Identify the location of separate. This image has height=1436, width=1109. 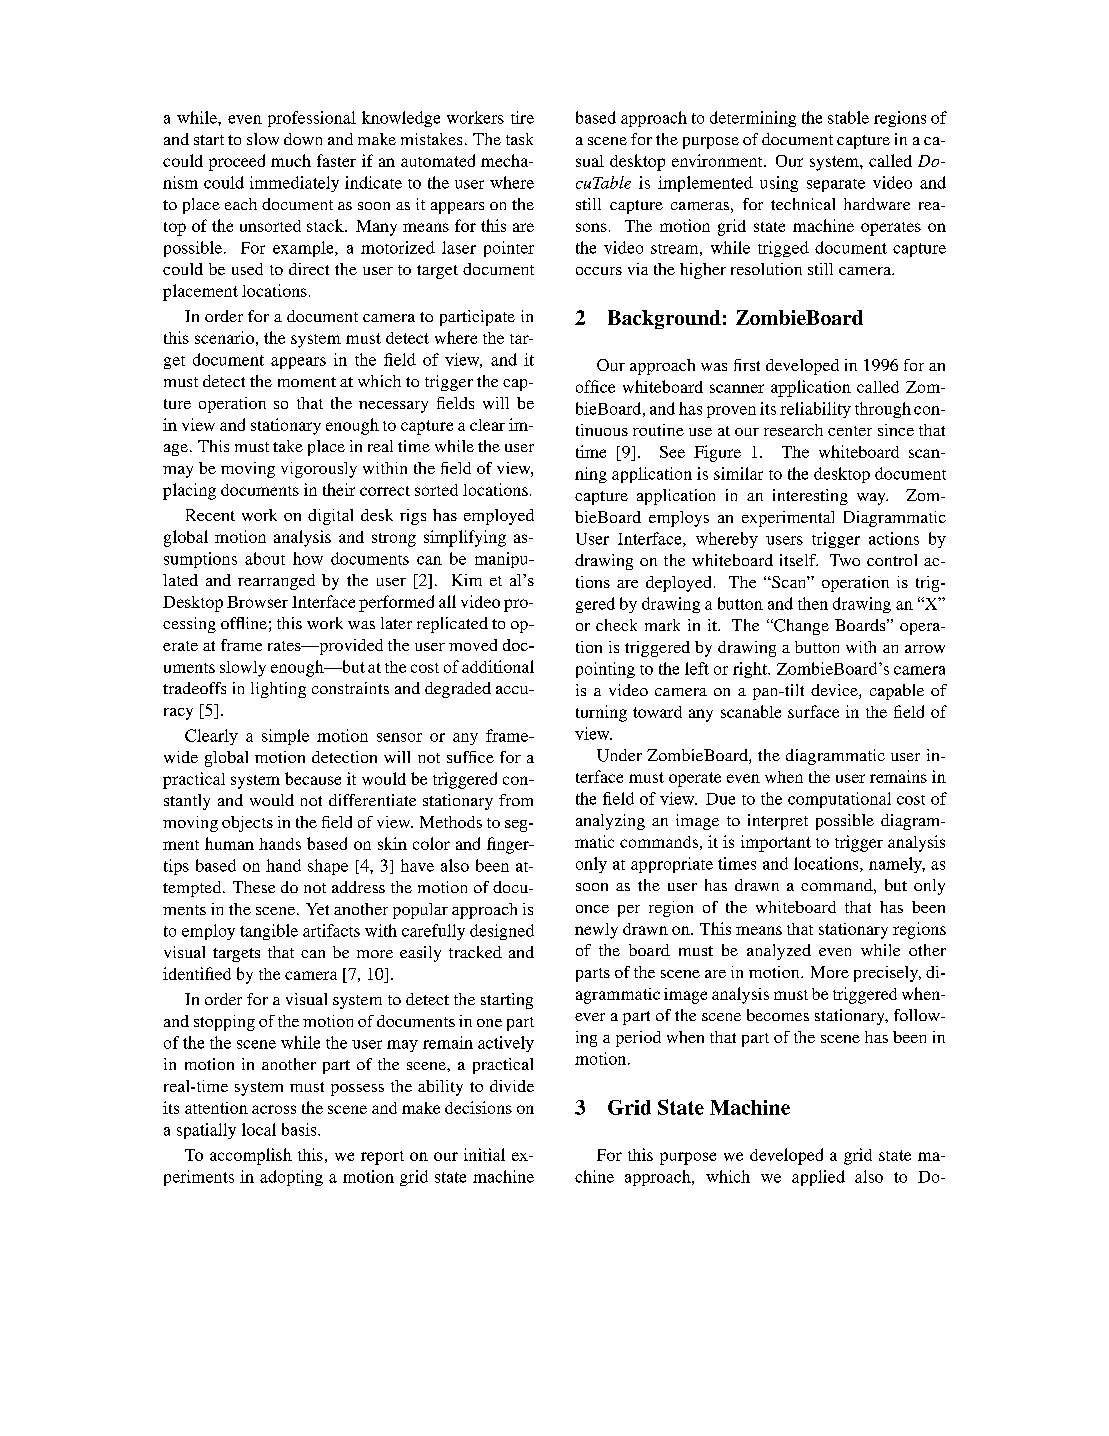
(836, 185).
